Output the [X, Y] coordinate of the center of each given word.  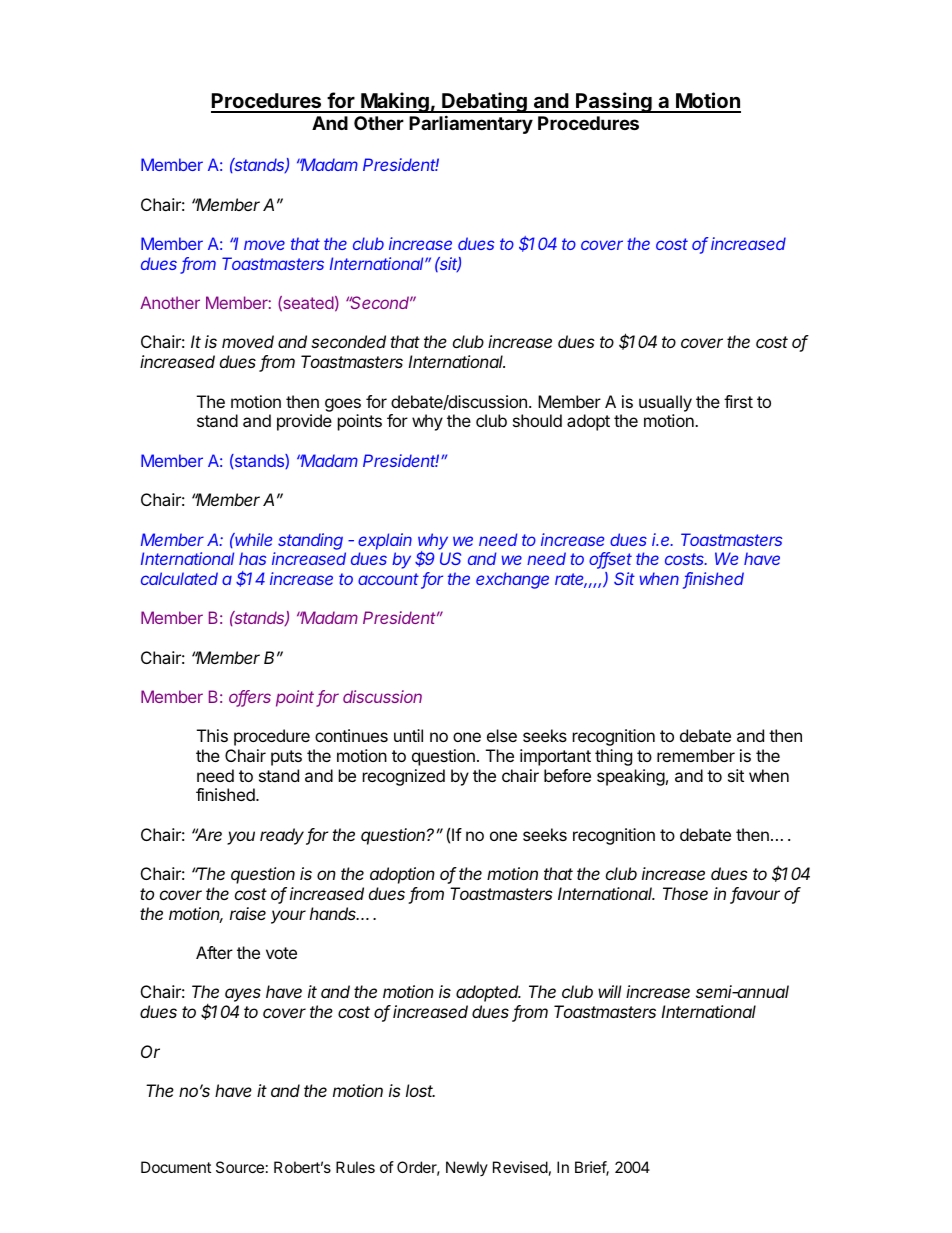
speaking [631, 777]
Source [240, 1167]
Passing [614, 102]
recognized [404, 777]
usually [665, 403]
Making [395, 102]
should [537, 420]
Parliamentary [471, 124]
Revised [520, 1167]
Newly [467, 1168]
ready [283, 836]
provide [304, 422]
